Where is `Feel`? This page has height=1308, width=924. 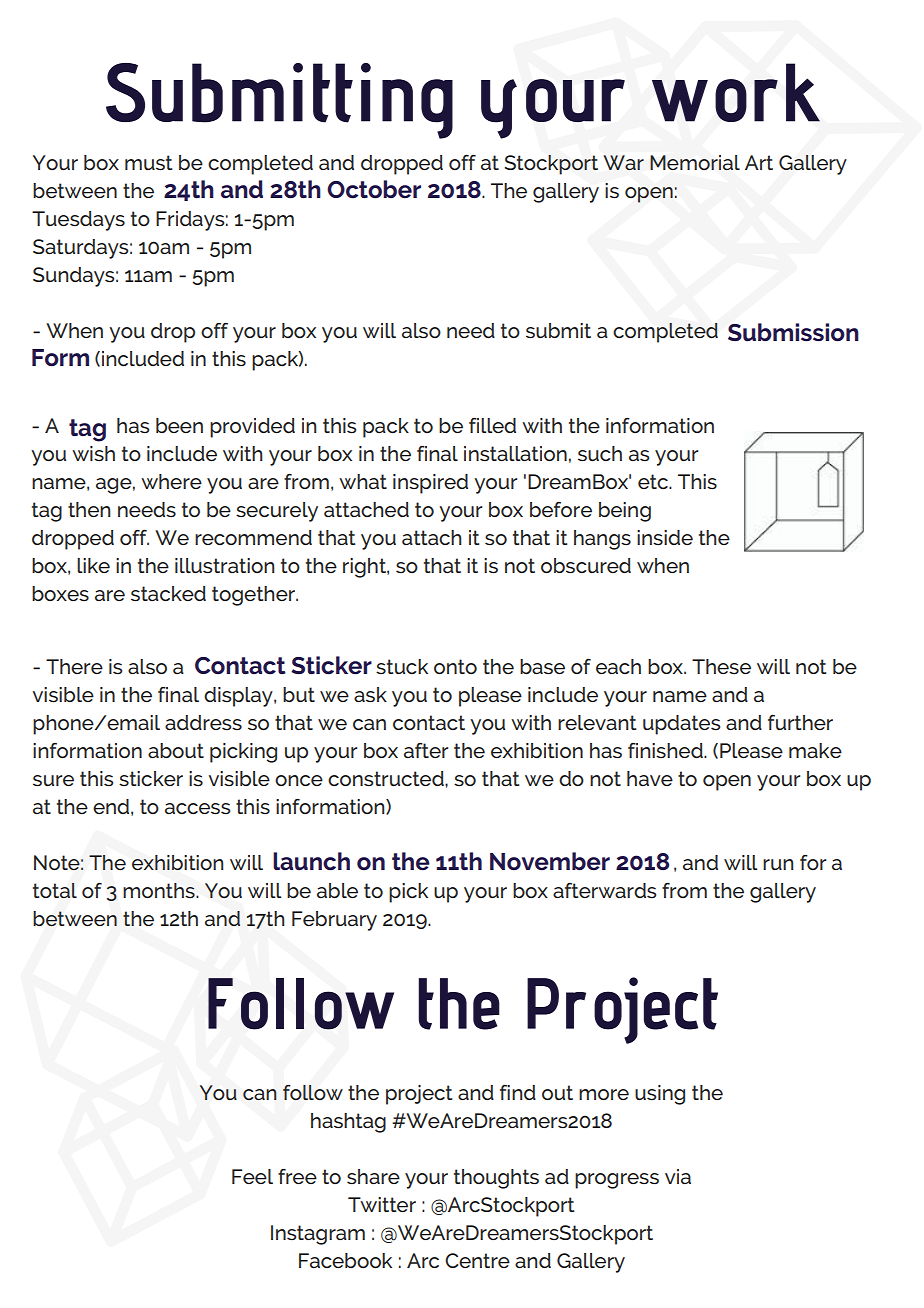
Feel is located at coordinates (252, 1176).
